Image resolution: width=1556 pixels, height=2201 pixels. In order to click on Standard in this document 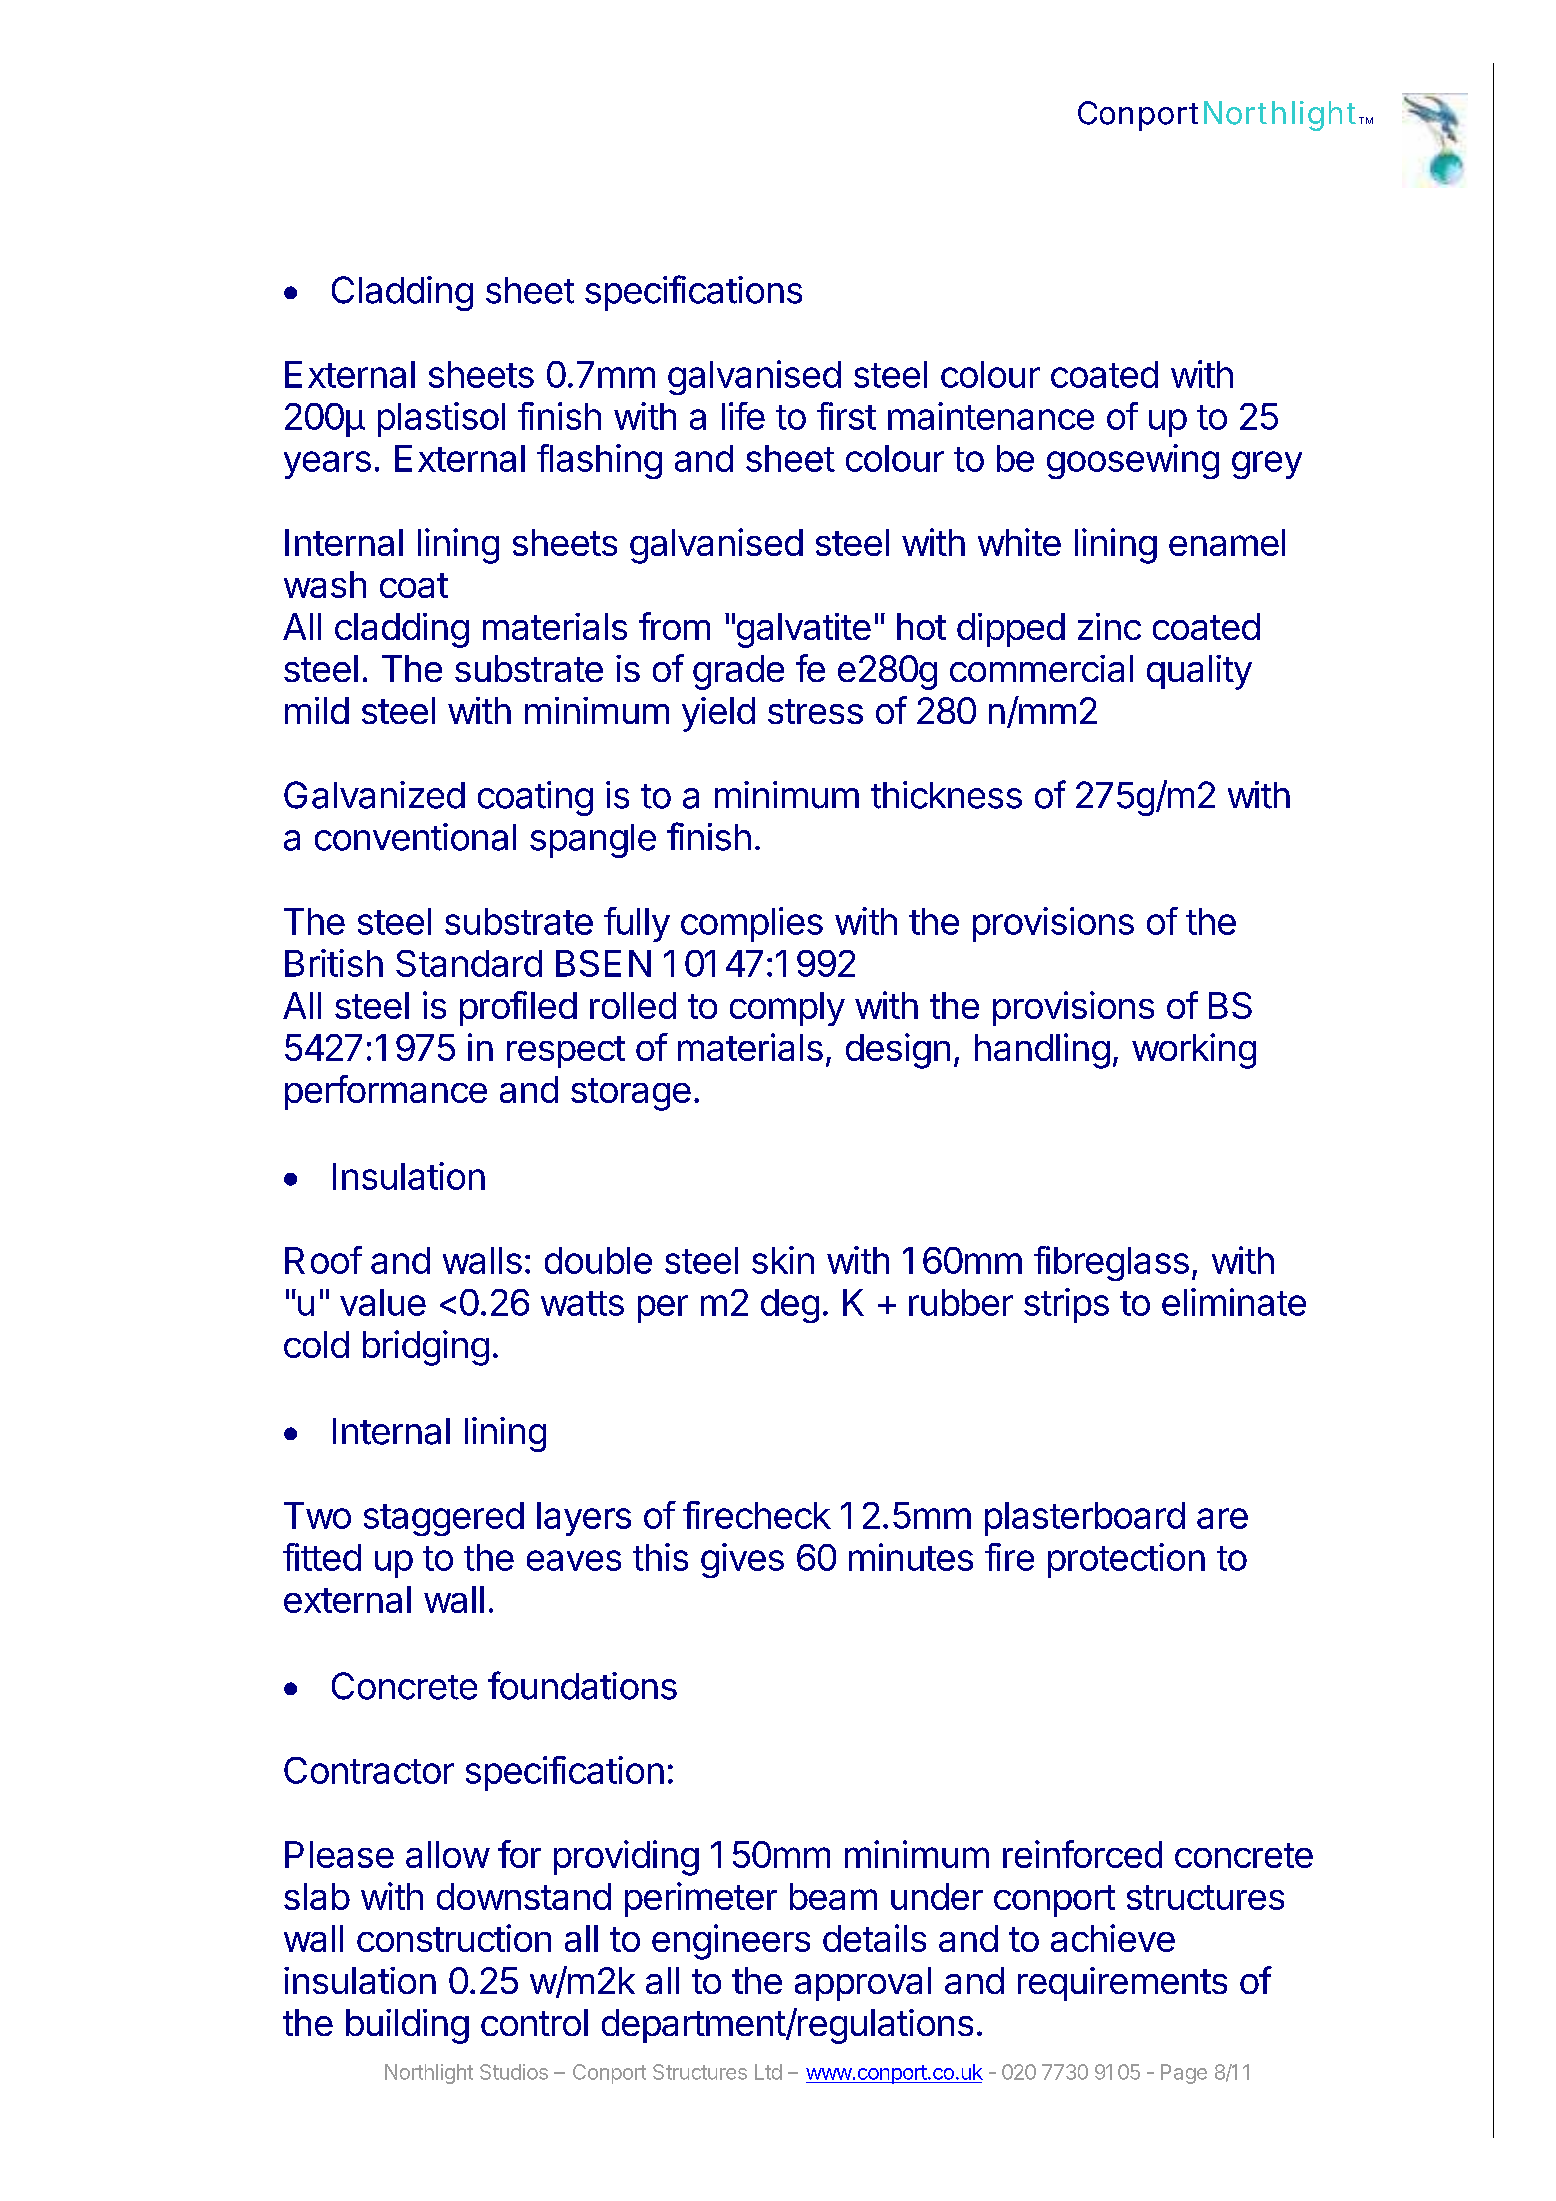, I will do `click(469, 963)`.
